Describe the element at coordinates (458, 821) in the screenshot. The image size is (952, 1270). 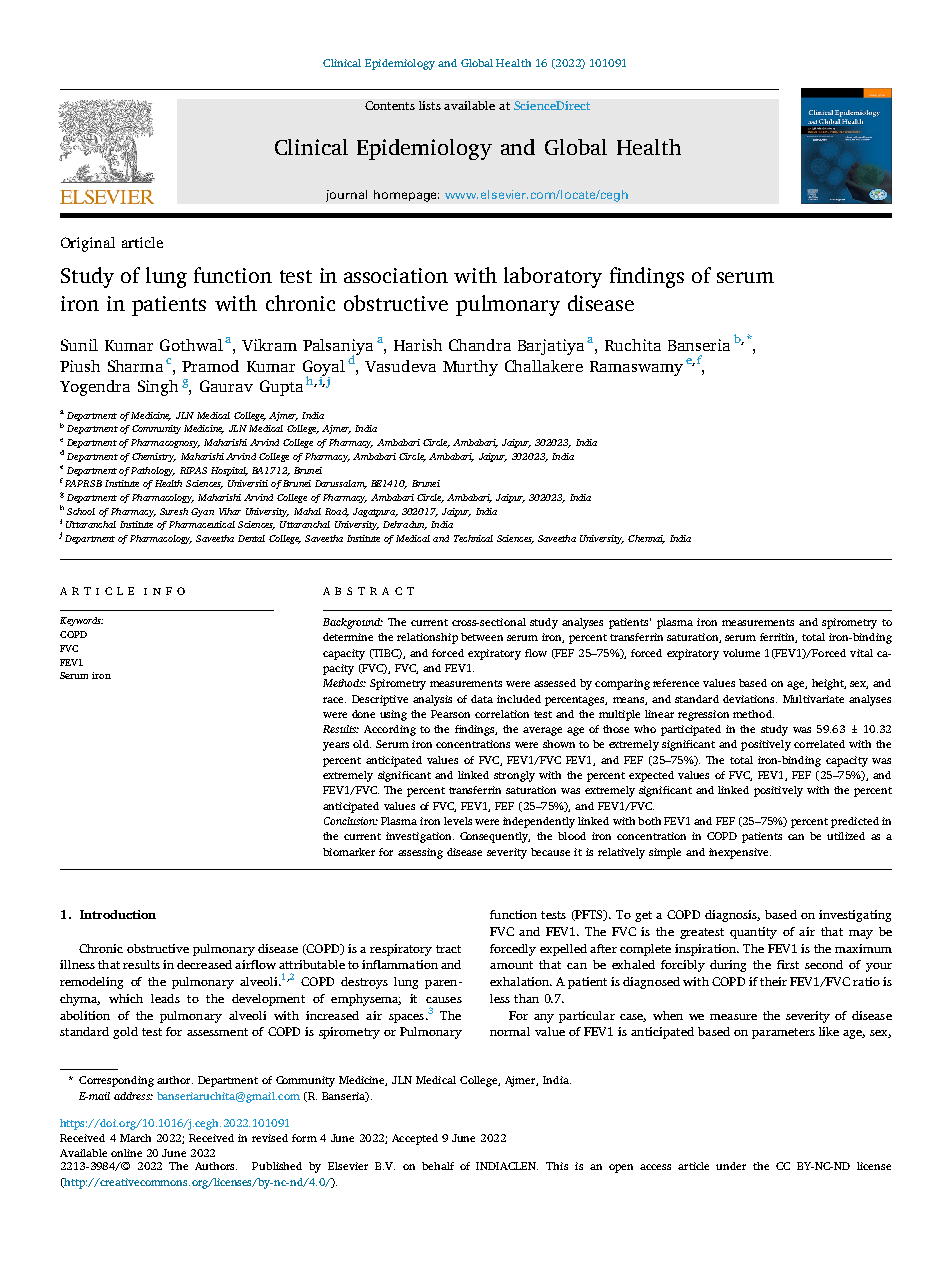
I see `levels` at that location.
